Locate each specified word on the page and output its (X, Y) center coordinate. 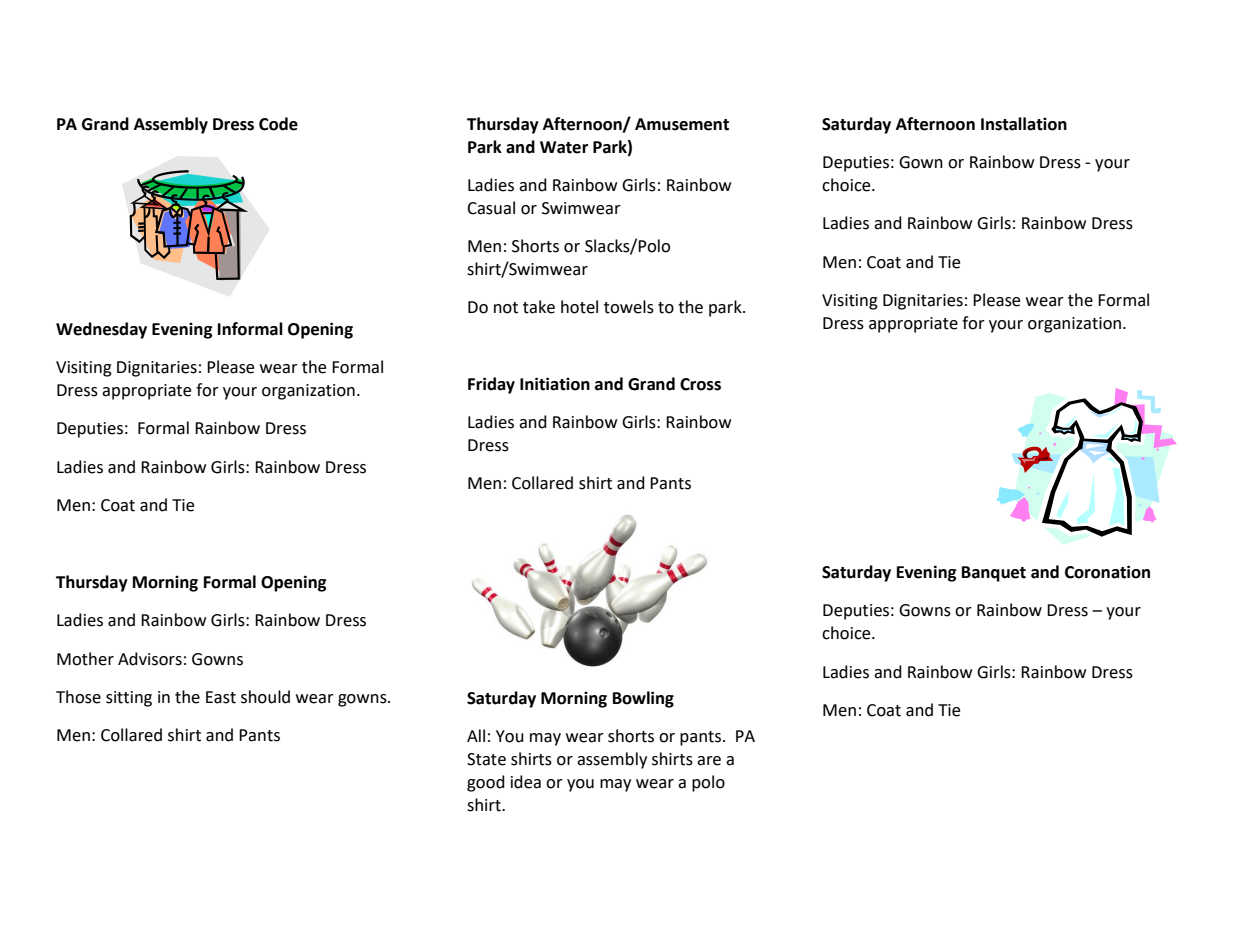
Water (564, 147)
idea (526, 782)
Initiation (555, 384)
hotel (579, 307)
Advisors (150, 659)
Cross (700, 384)
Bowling (643, 699)
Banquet (994, 574)
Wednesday (101, 330)
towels (629, 307)
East (221, 697)
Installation (1024, 124)
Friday (491, 385)
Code (278, 124)
